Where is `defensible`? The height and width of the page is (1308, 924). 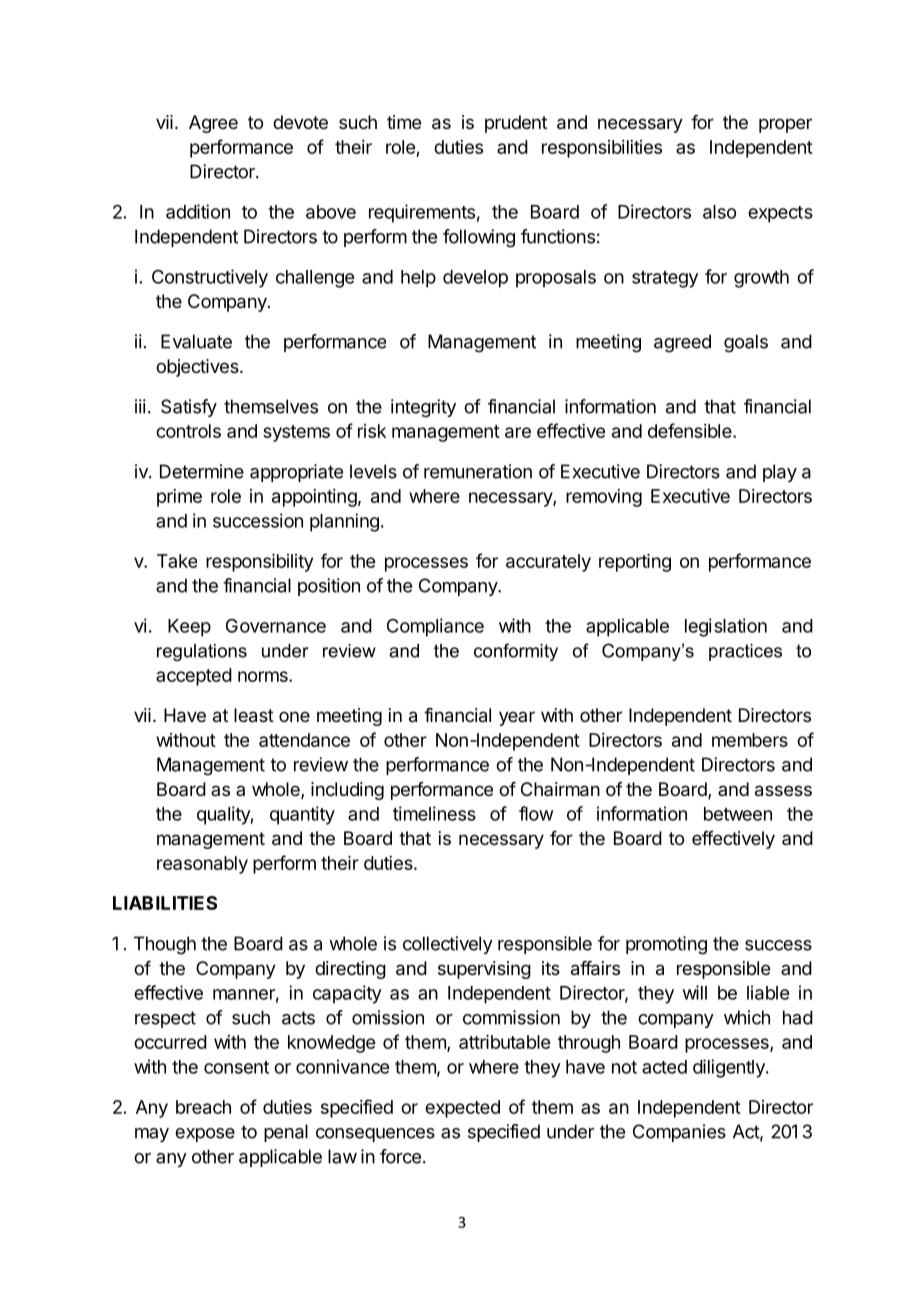 defensible is located at coordinates (691, 430).
